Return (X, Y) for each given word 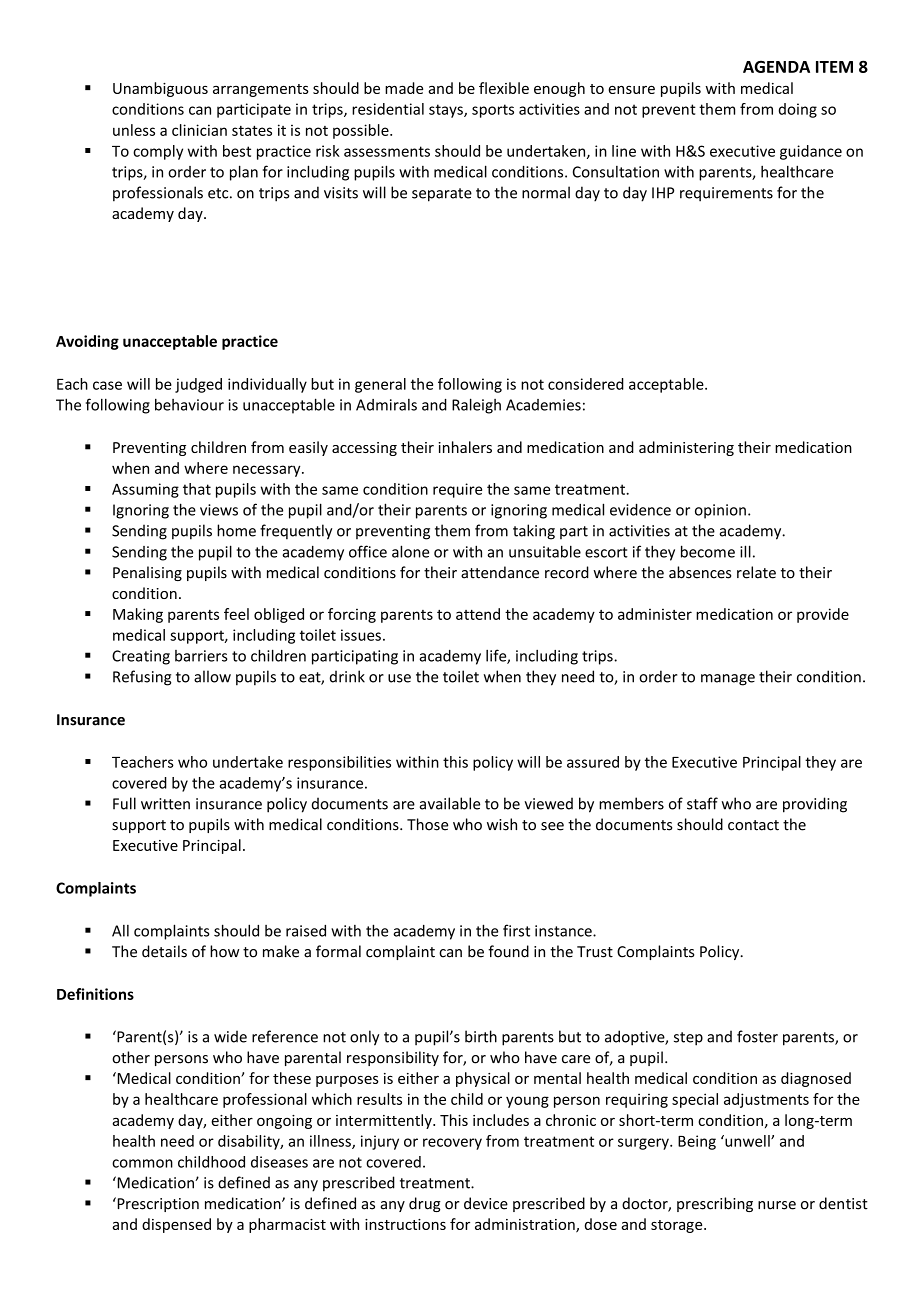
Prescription (157, 1204)
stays (447, 111)
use (399, 678)
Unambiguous (160, 89)
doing (798, 110)
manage (728, 680)
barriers (201, 656)
